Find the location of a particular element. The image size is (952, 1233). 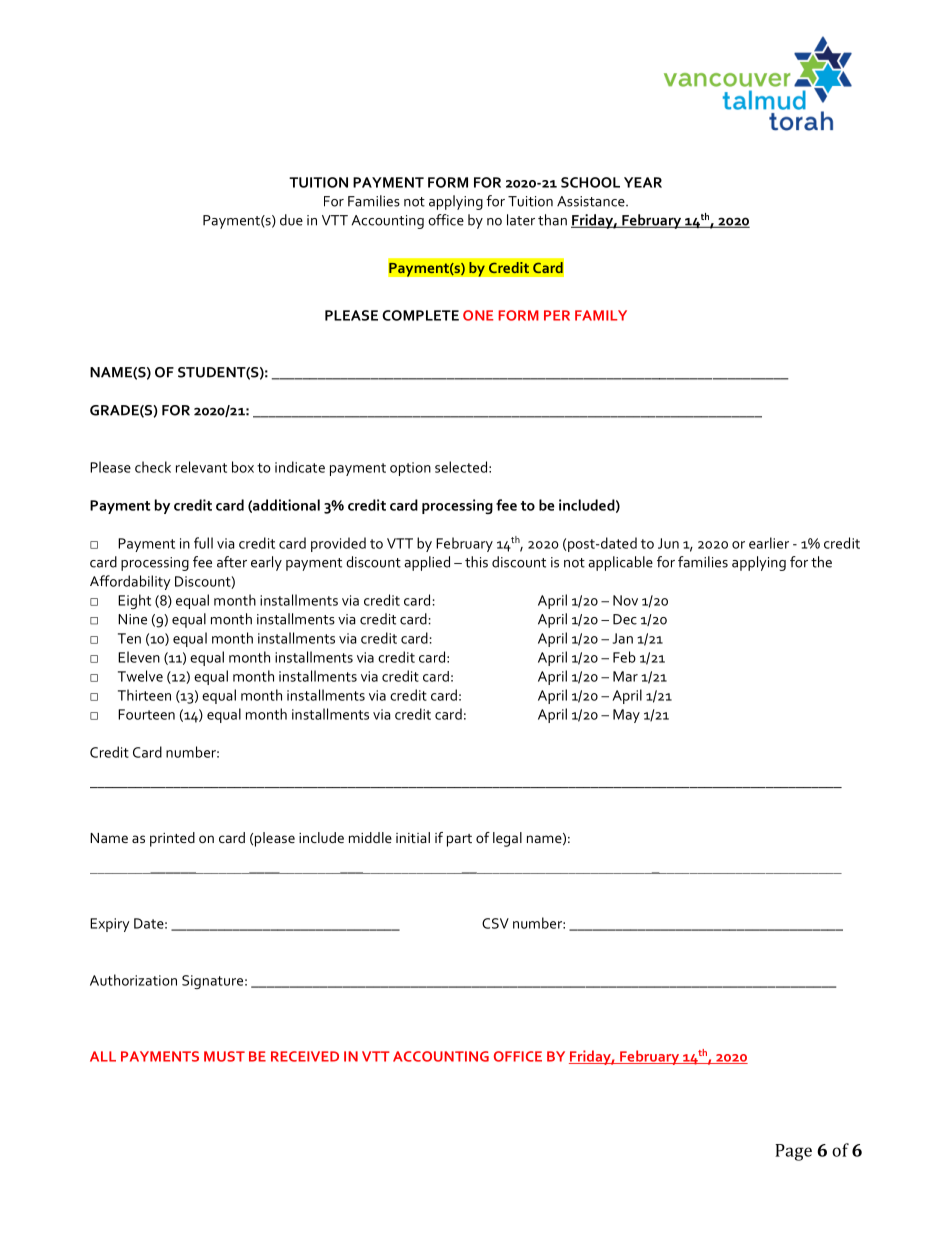

due is located at coordinates (291, 220).
